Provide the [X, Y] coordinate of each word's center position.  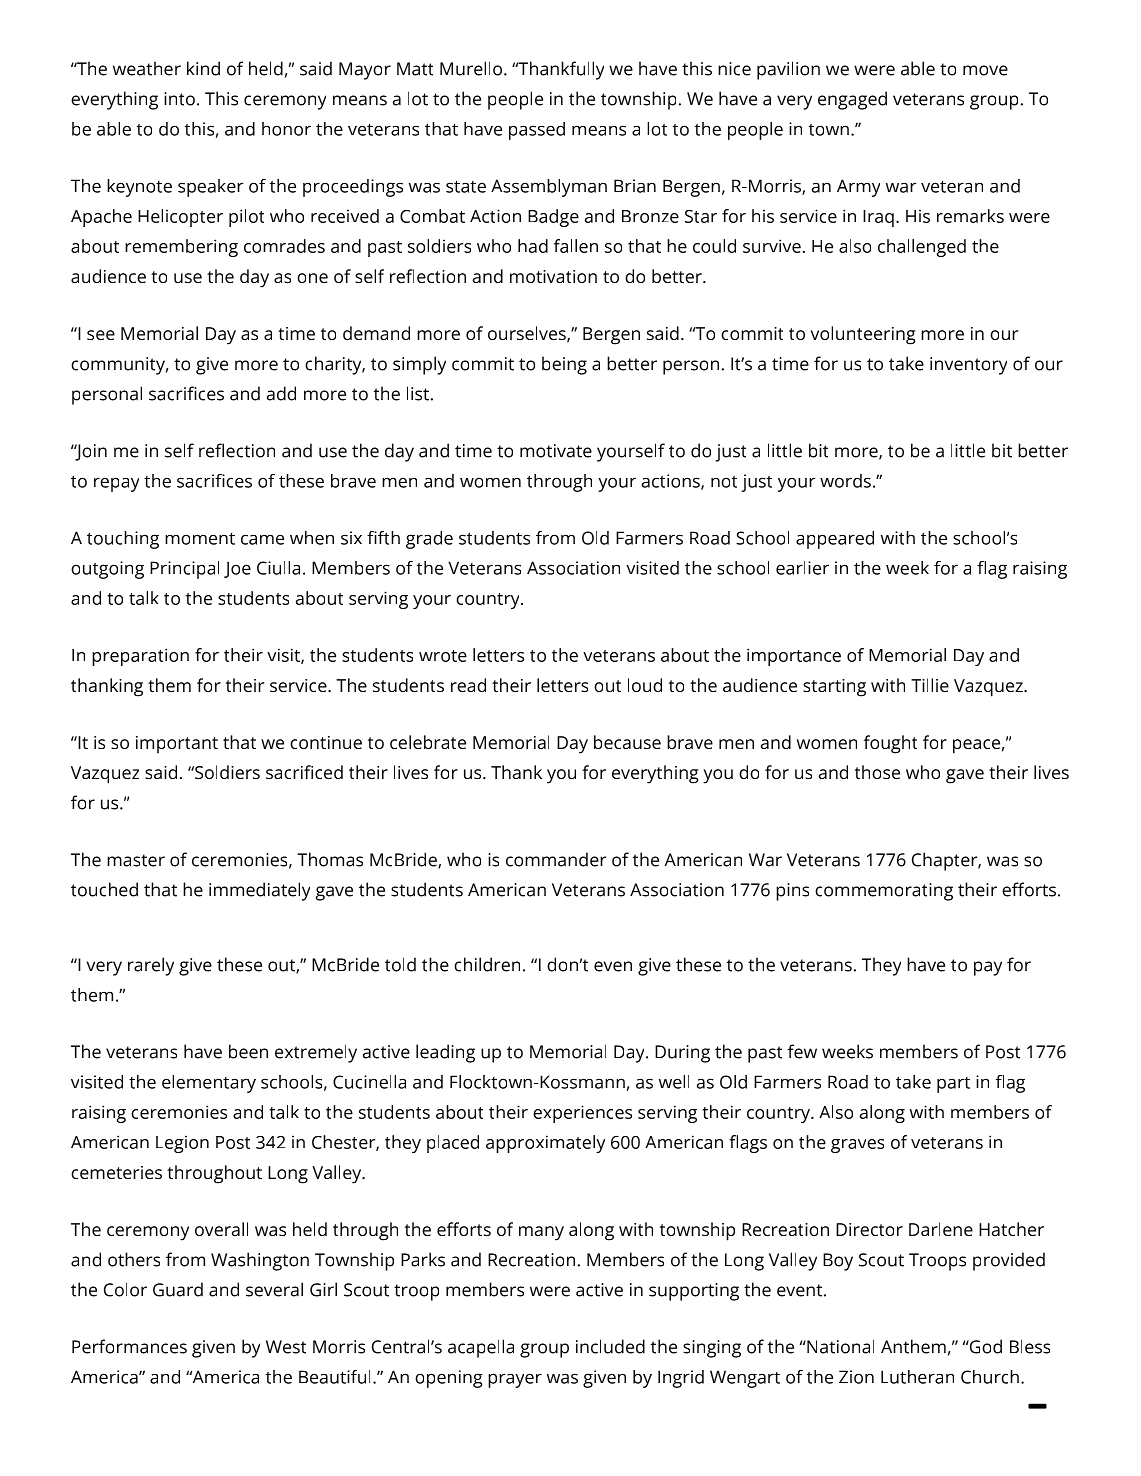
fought [890, 744]
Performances [129, 1346]
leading [445, 1053]
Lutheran [917, 1377]
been [248, 1051]
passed [537, 131]
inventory [968, 366]
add [281, 393]
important [177, 745]
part [953, 1085]
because [627, 742]
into [179, 99]
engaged [852, 100]
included [610, 1346]
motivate [556, 451]
